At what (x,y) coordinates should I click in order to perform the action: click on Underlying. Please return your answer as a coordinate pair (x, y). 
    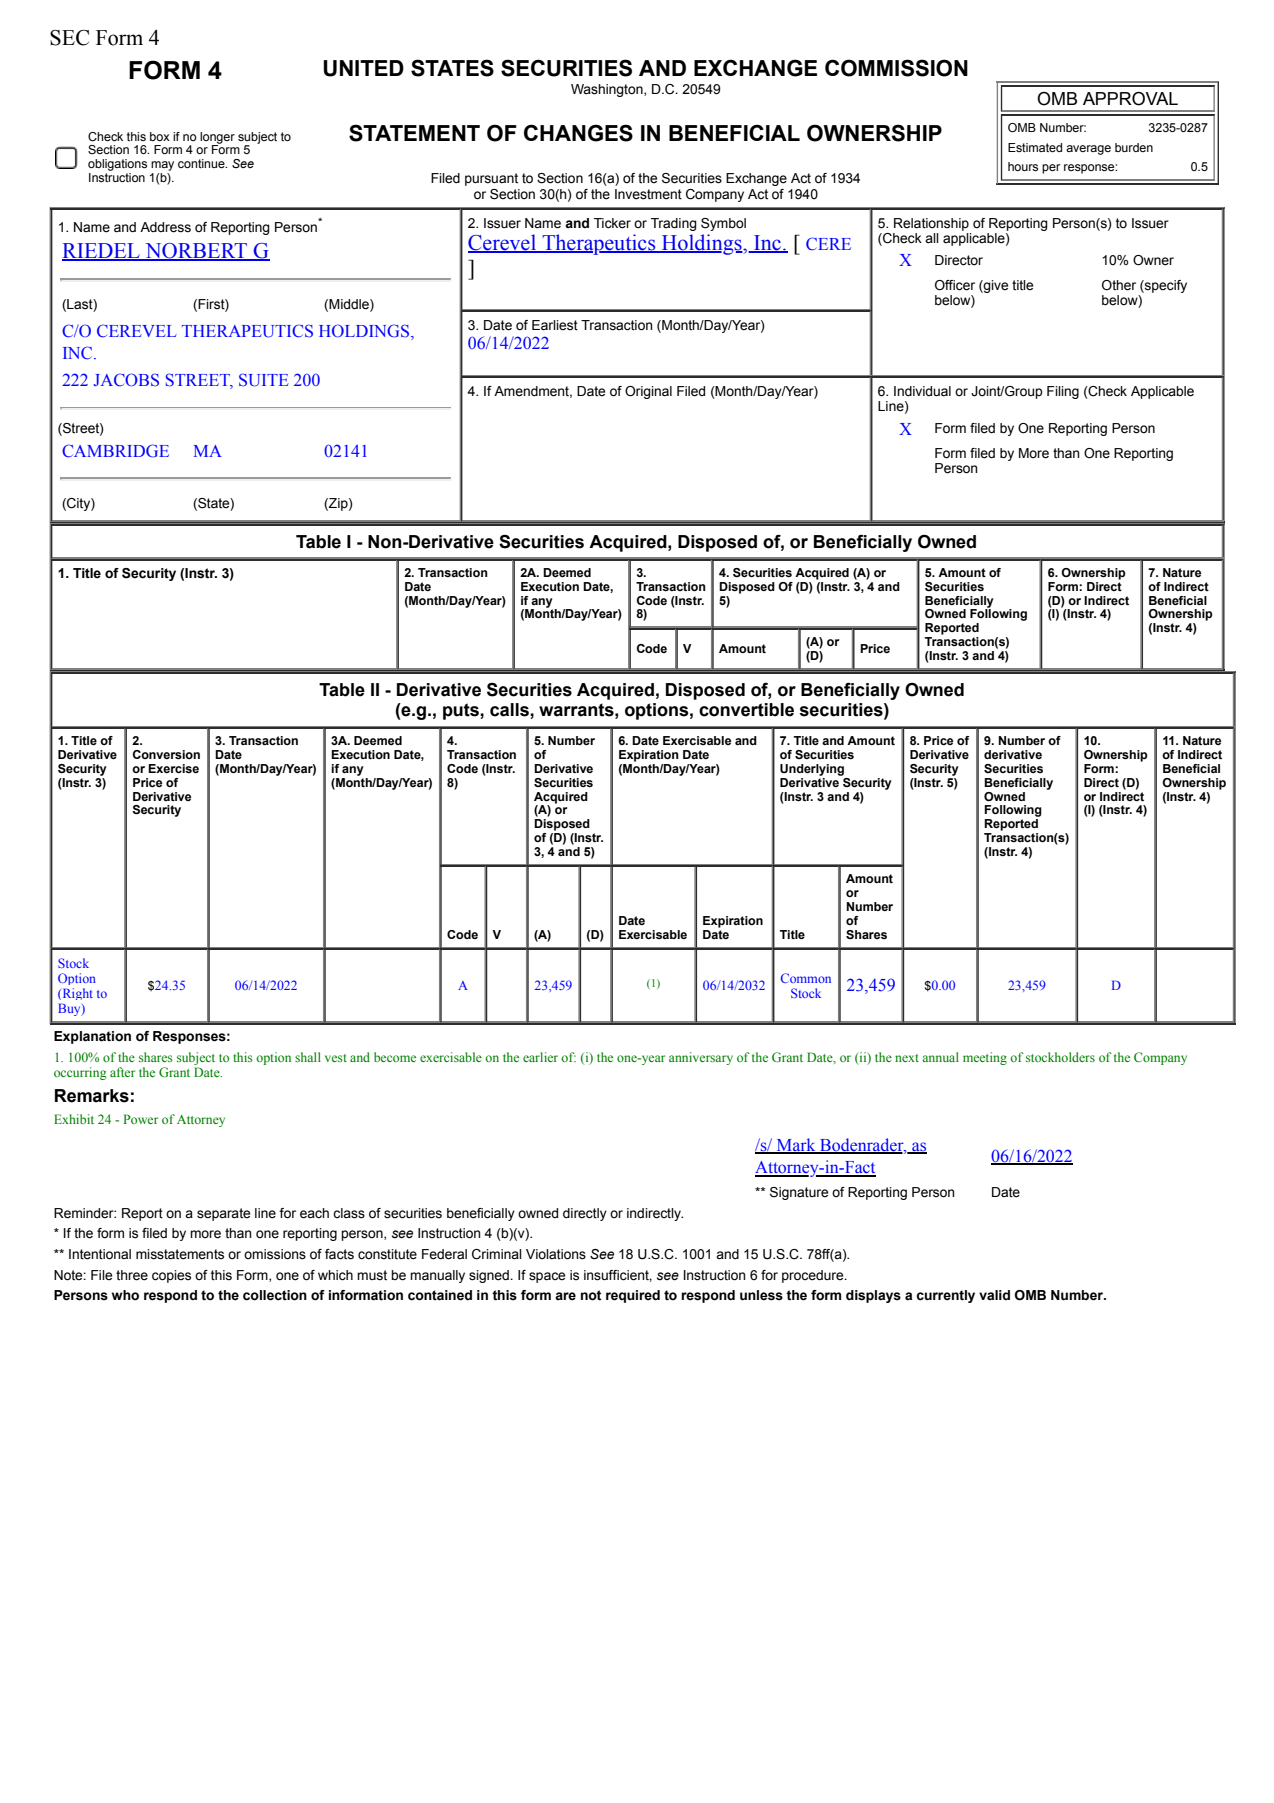
    Looking at the image, I should click on (812, 770).
